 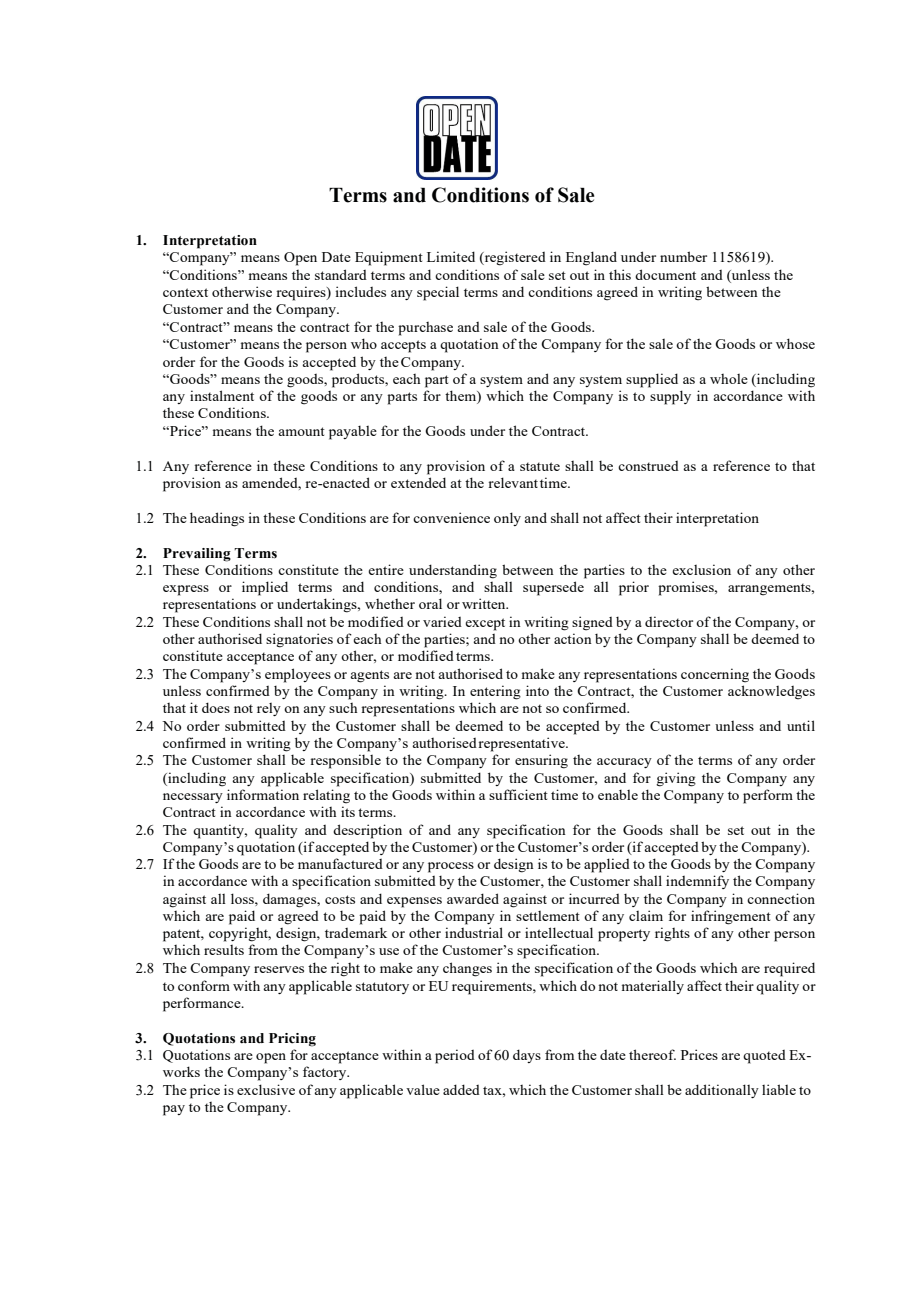 What do you see at coordinates (676, 779) in the document?
I see `giving` at bounding box center [676, 779].
